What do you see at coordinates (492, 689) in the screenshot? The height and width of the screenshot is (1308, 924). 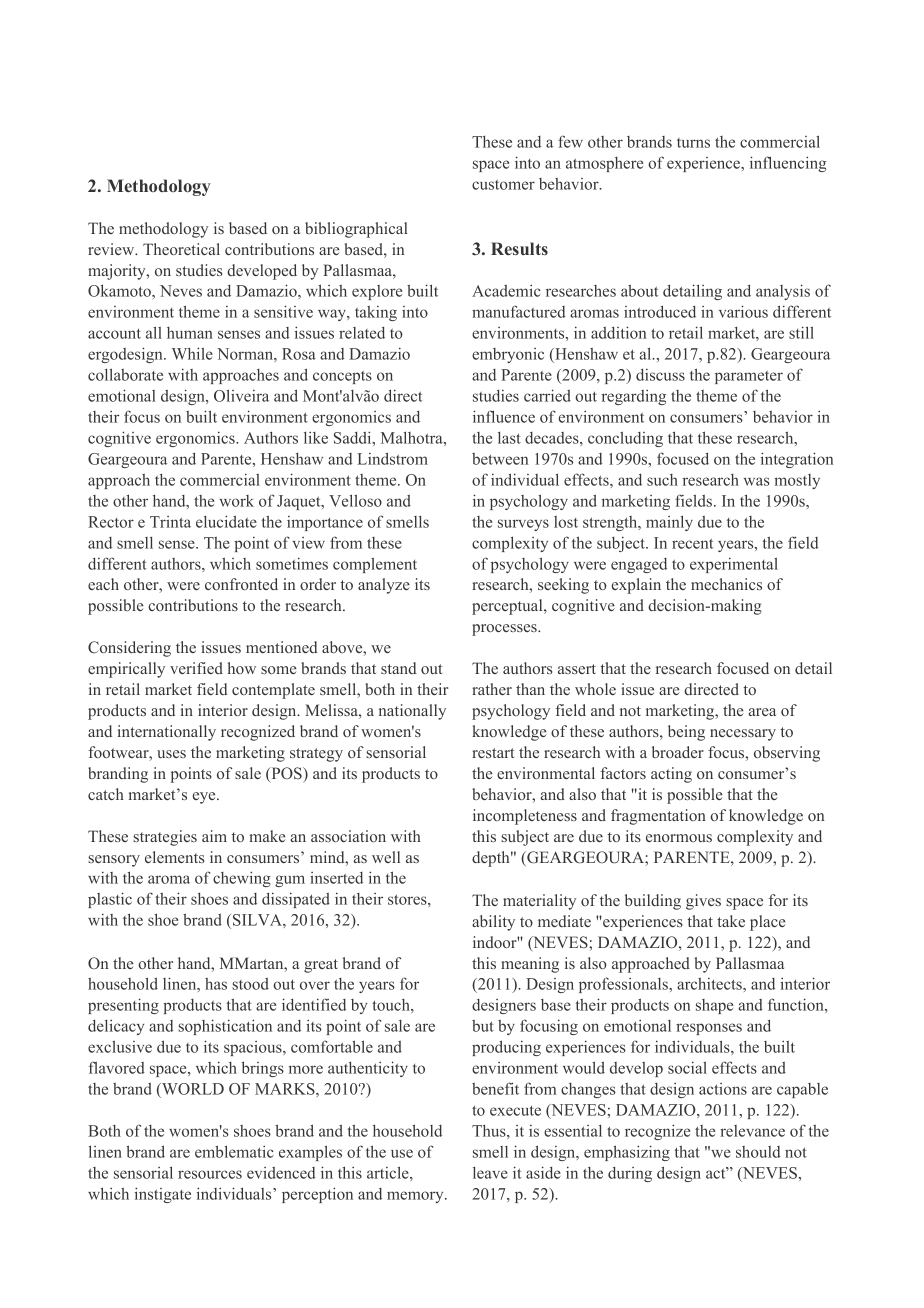 I see `rather` at bounding box center [492, 689].
